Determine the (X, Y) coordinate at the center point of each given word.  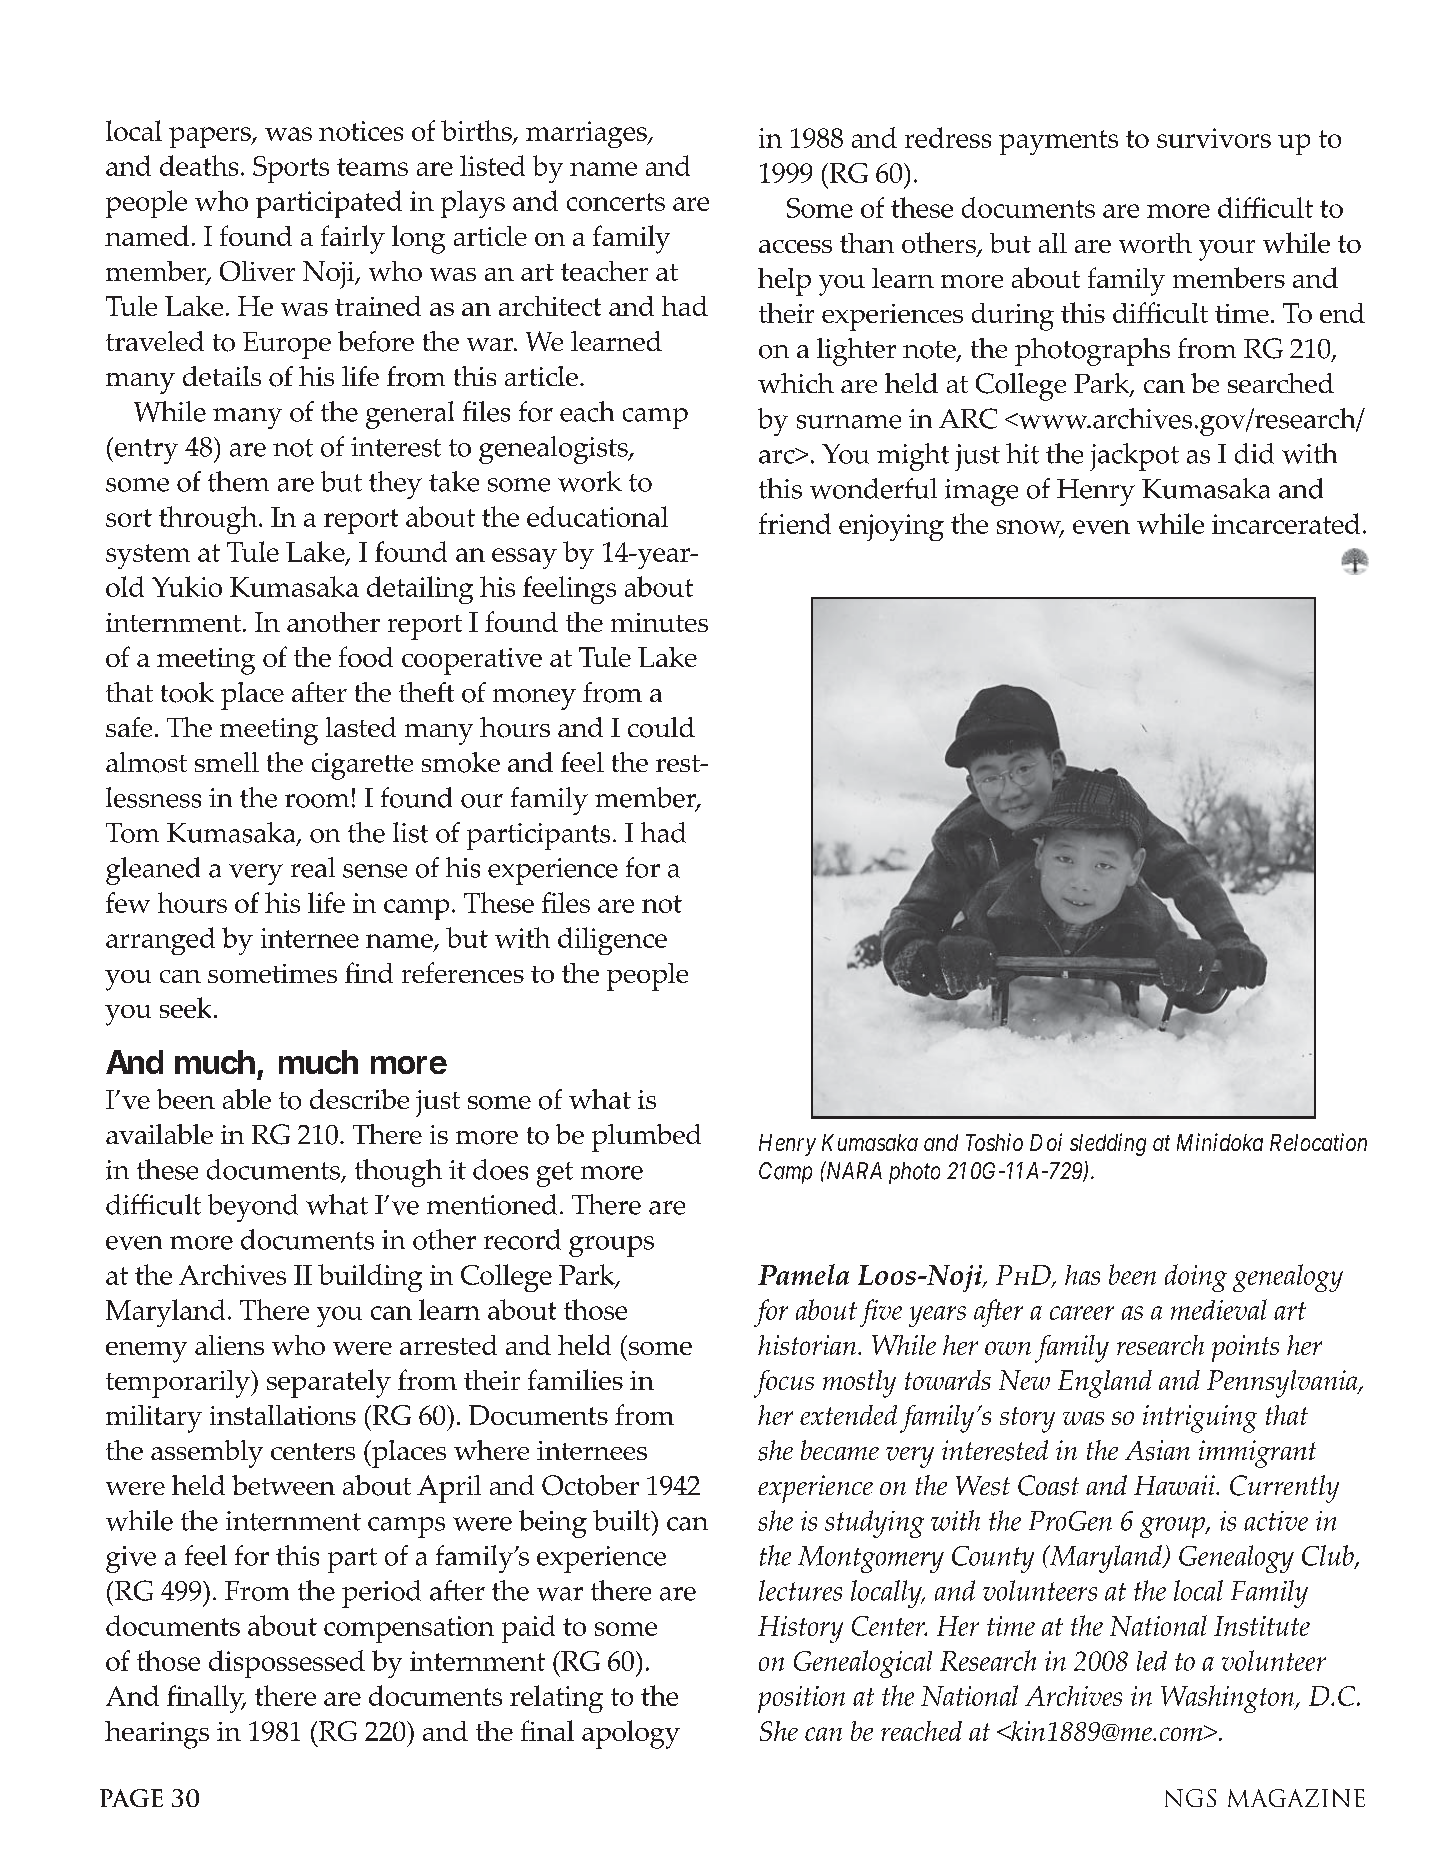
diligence (612, 941)
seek (185, 1007)
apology (631, 1734)
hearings (157, 1735)
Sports (291, 169)
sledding (1108, 1144)
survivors (1214, 138)
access (795, 246)
